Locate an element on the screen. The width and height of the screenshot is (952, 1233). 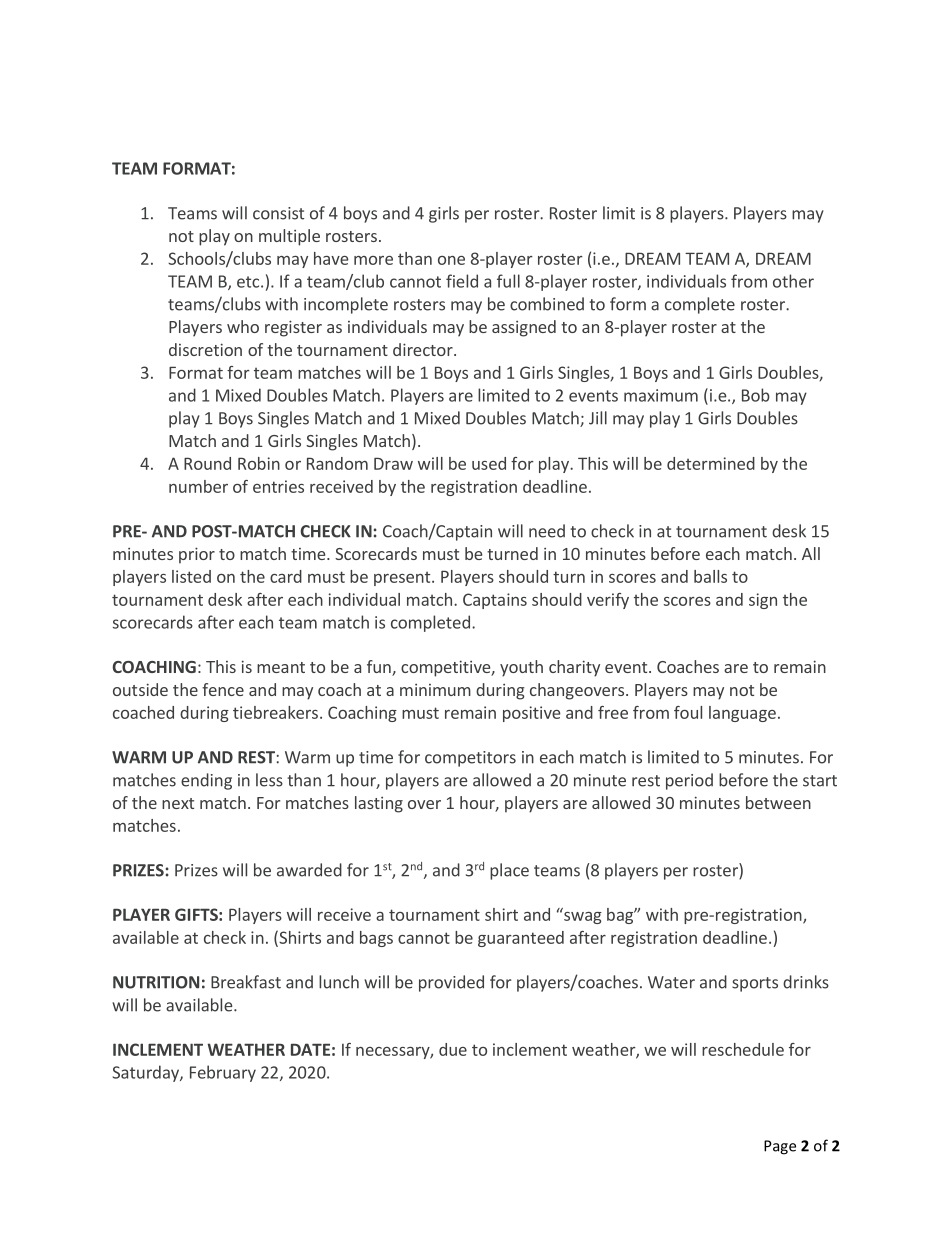
other is located at coordinates (793, 281).
